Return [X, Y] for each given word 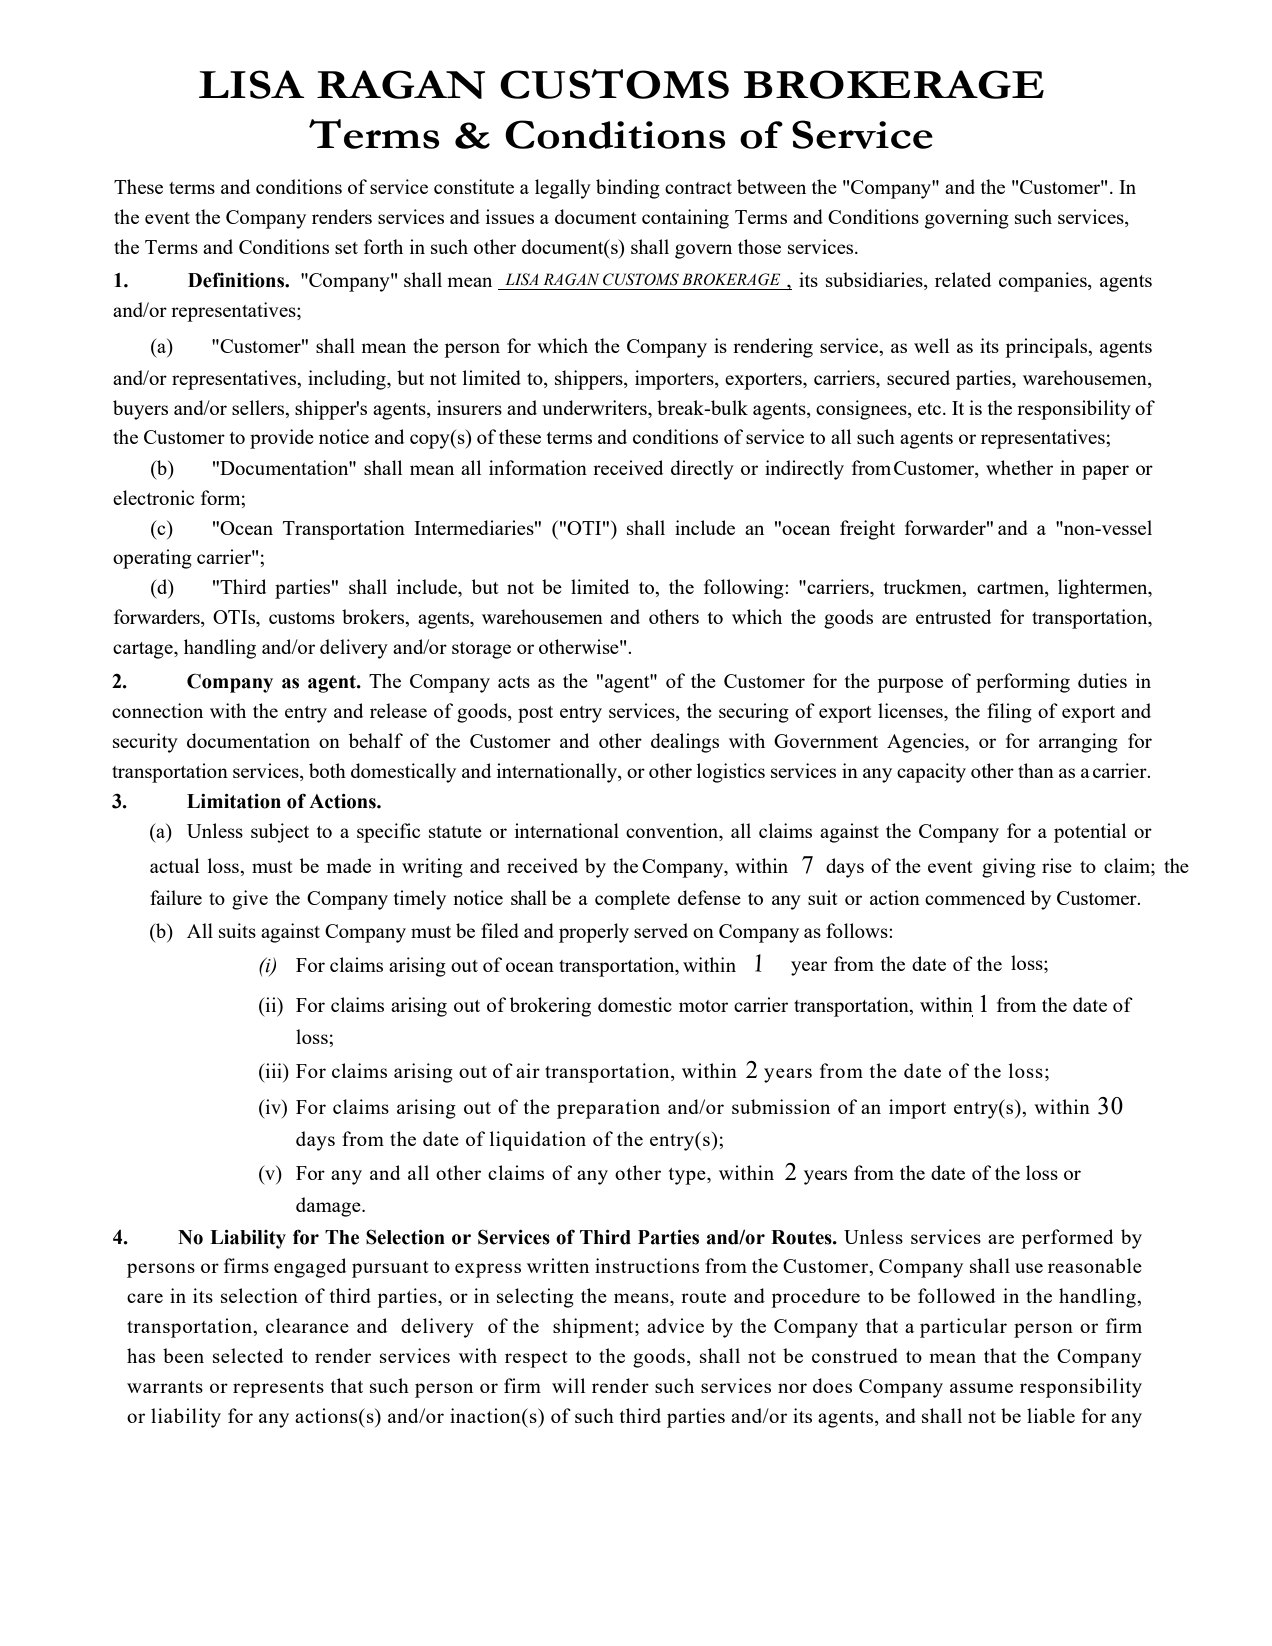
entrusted [953, 616]
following [745, 589]
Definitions [237, 280]
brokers [374, 618]
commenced [975, 897]
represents [278, 1389]
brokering [550, 1007]
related [963, 279]
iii [273, 1070]
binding [628, 189]
